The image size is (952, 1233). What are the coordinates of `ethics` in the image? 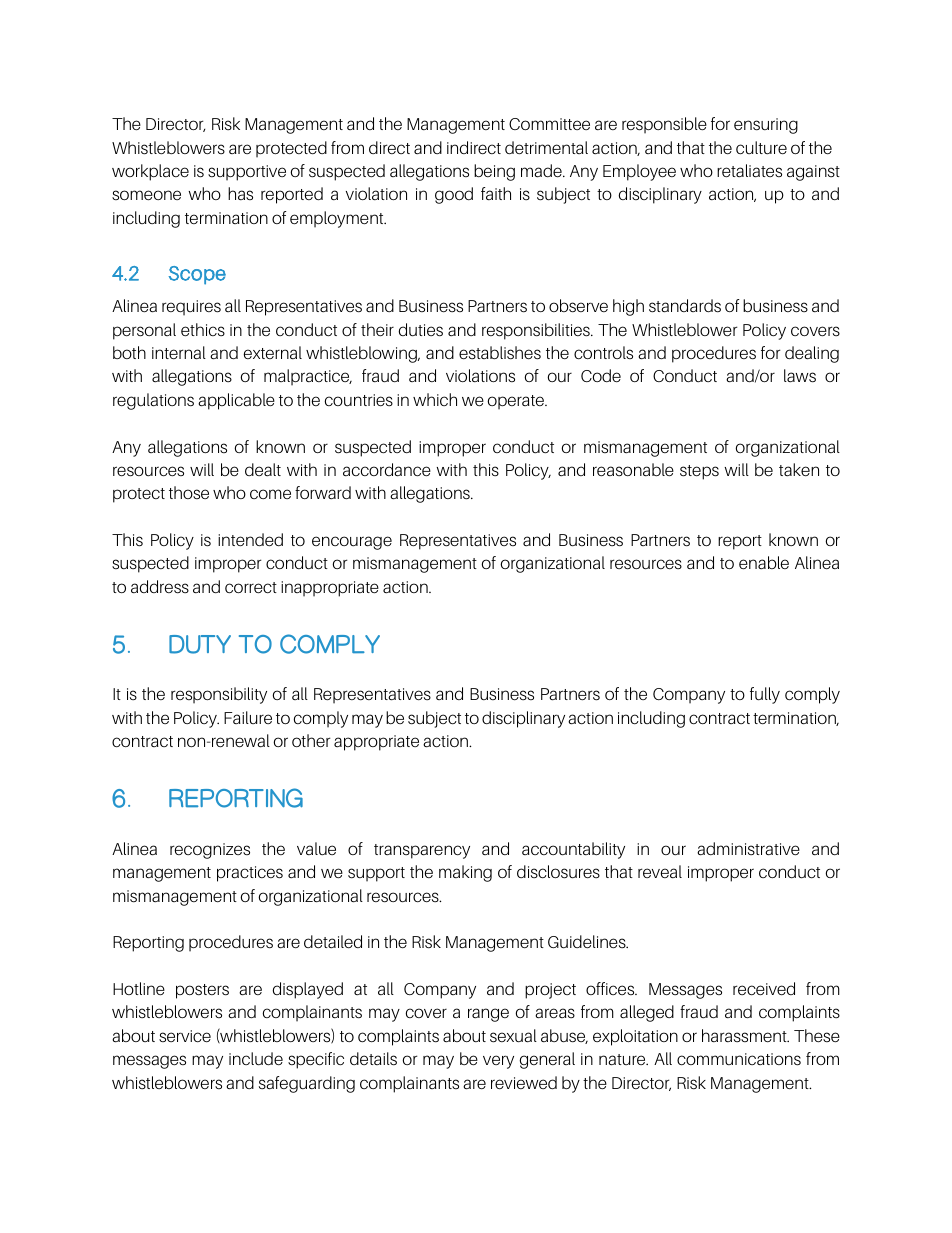 It's located at (203, 330).
